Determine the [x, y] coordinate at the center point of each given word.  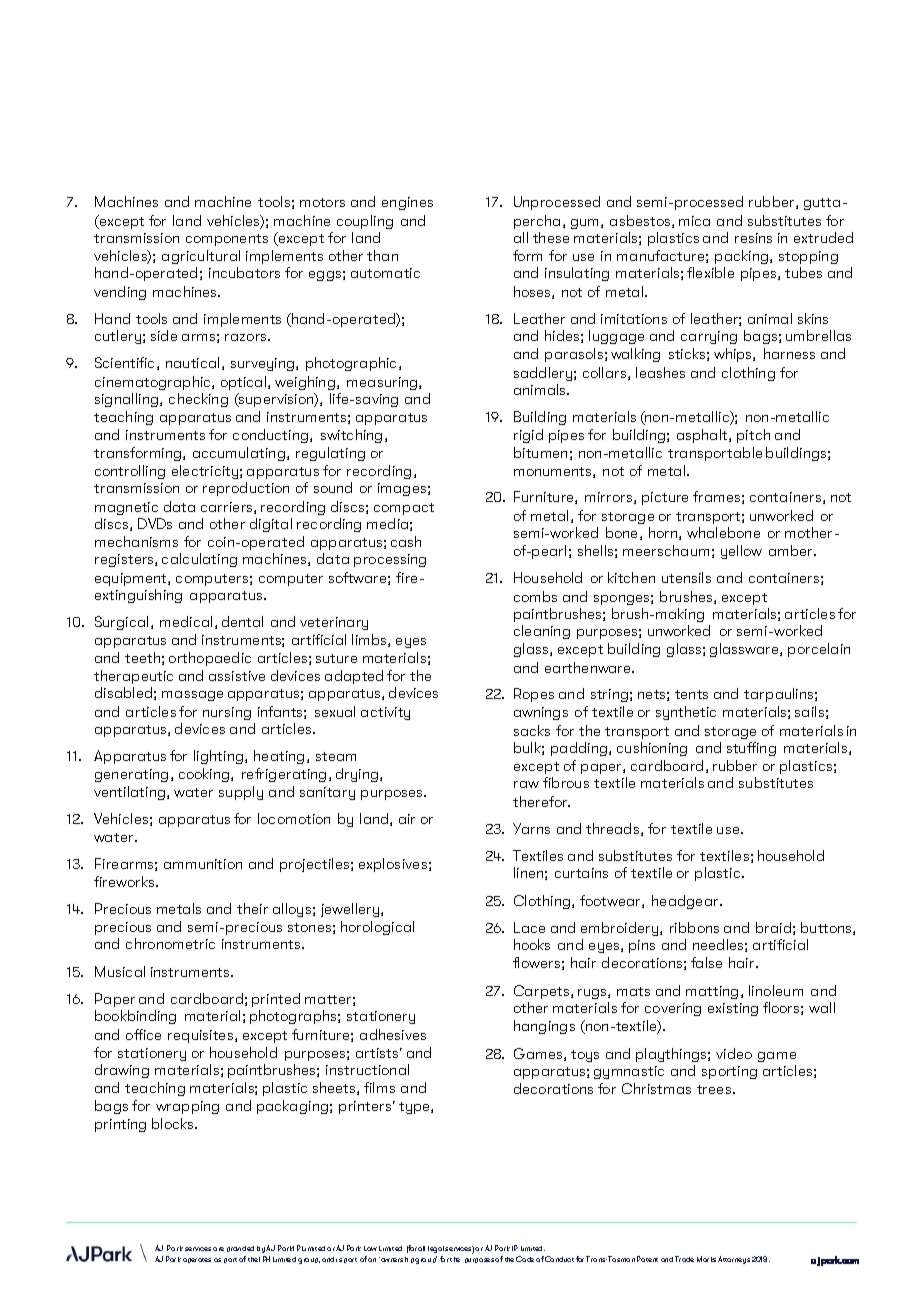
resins [753, 238]
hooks [532, 944]
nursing [227, 713]
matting [712, 992]
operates [197, 1260]
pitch [753, 436]
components [227, 240]
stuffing [751, 749]
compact [404, 509]
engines [407, 203]
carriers [228, 508]
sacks [532, 730]
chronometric [170, 943]
